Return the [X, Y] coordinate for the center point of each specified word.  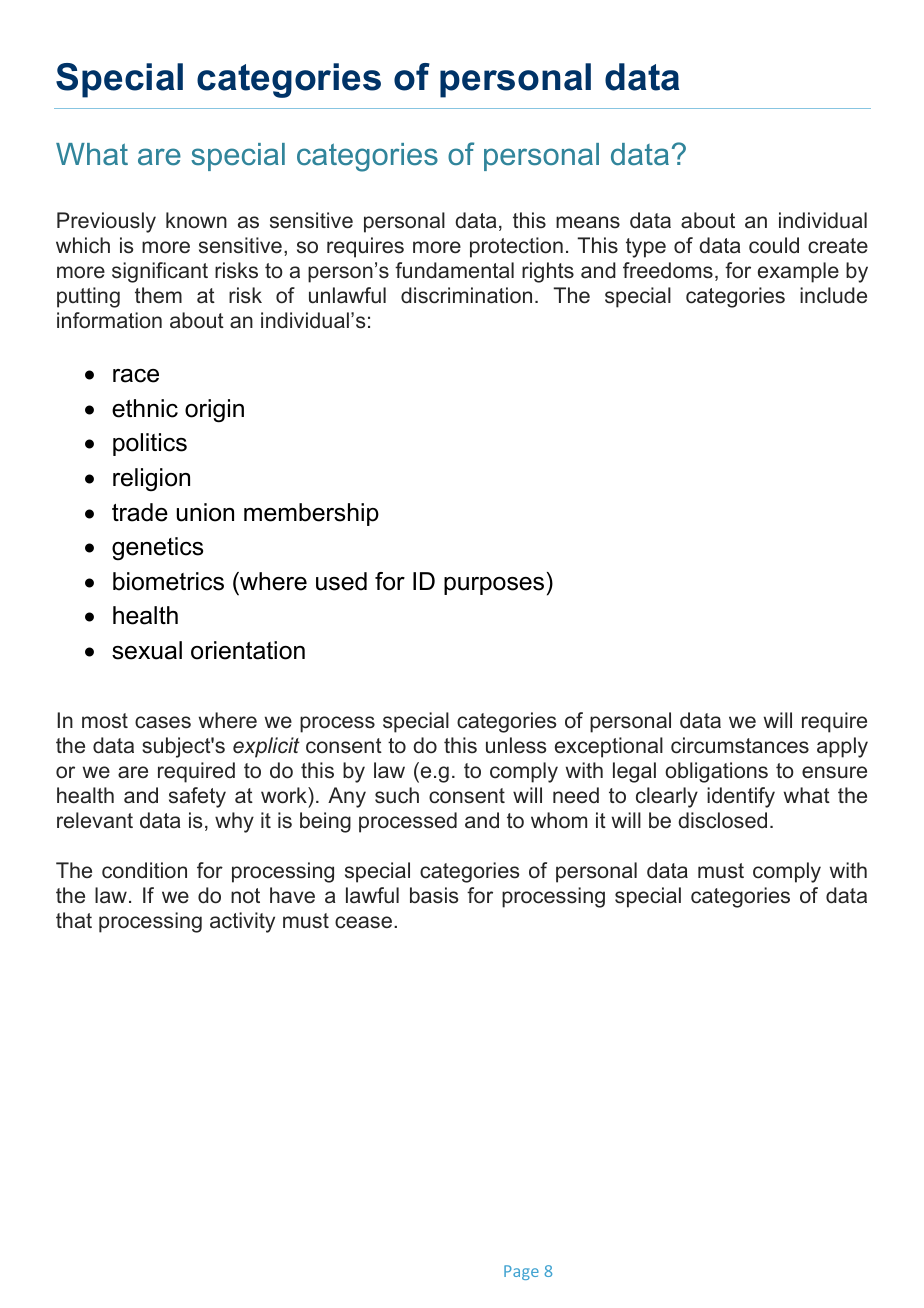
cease [363, 922]
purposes [494, 586]
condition [144, 870]
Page [521, 1272]
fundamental [454, 270]
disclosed [722, 820]
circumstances [740, 745]
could [774, 245]
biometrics [168, 581]
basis [434, 895]
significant [160, 272]
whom [559, 820]
